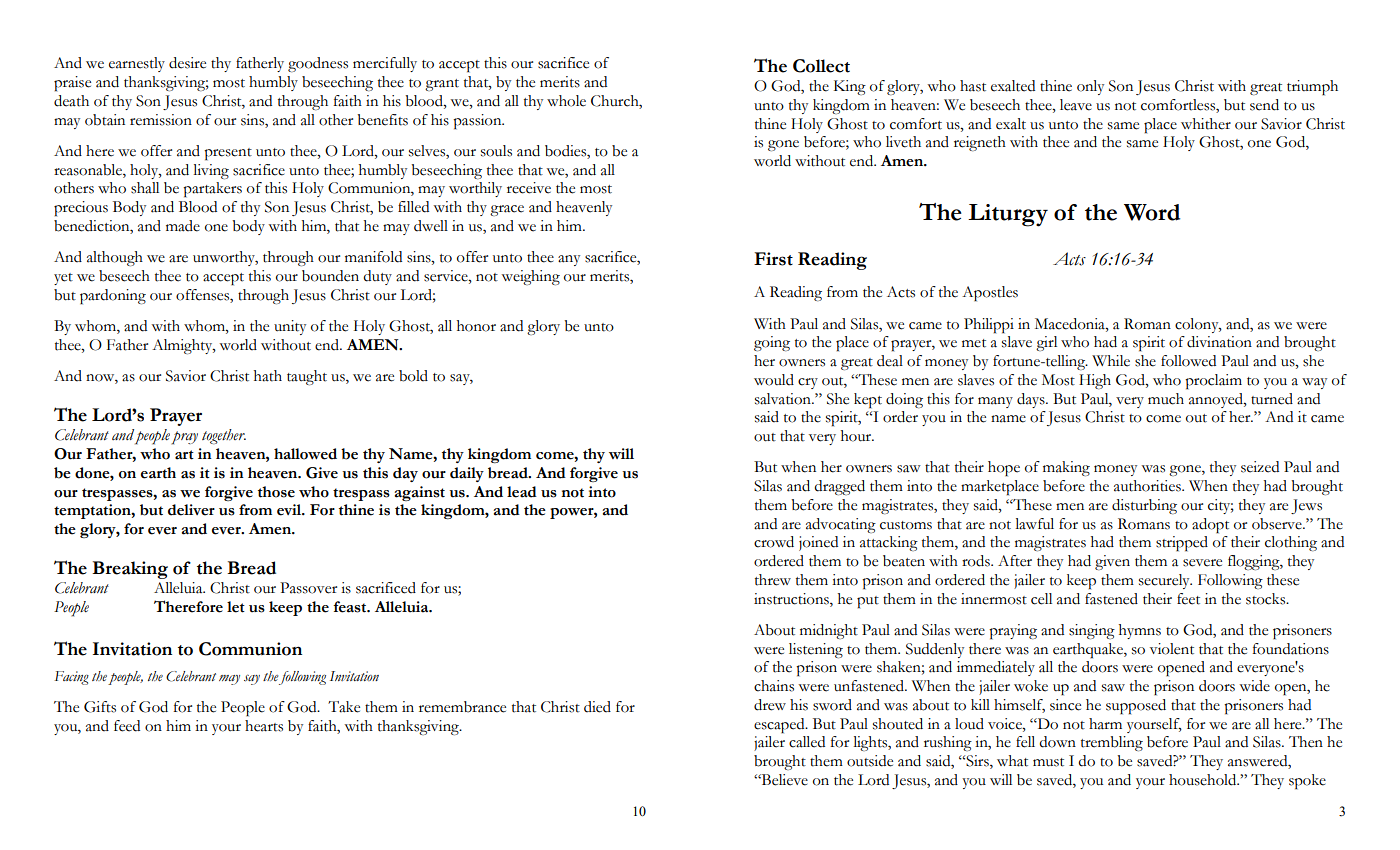 The height and width of the screenshot is (850, 1400). What do you see at coordinates (191, 510) in the screenshot?
I see `deliver` at bounding box center [191, 510].
